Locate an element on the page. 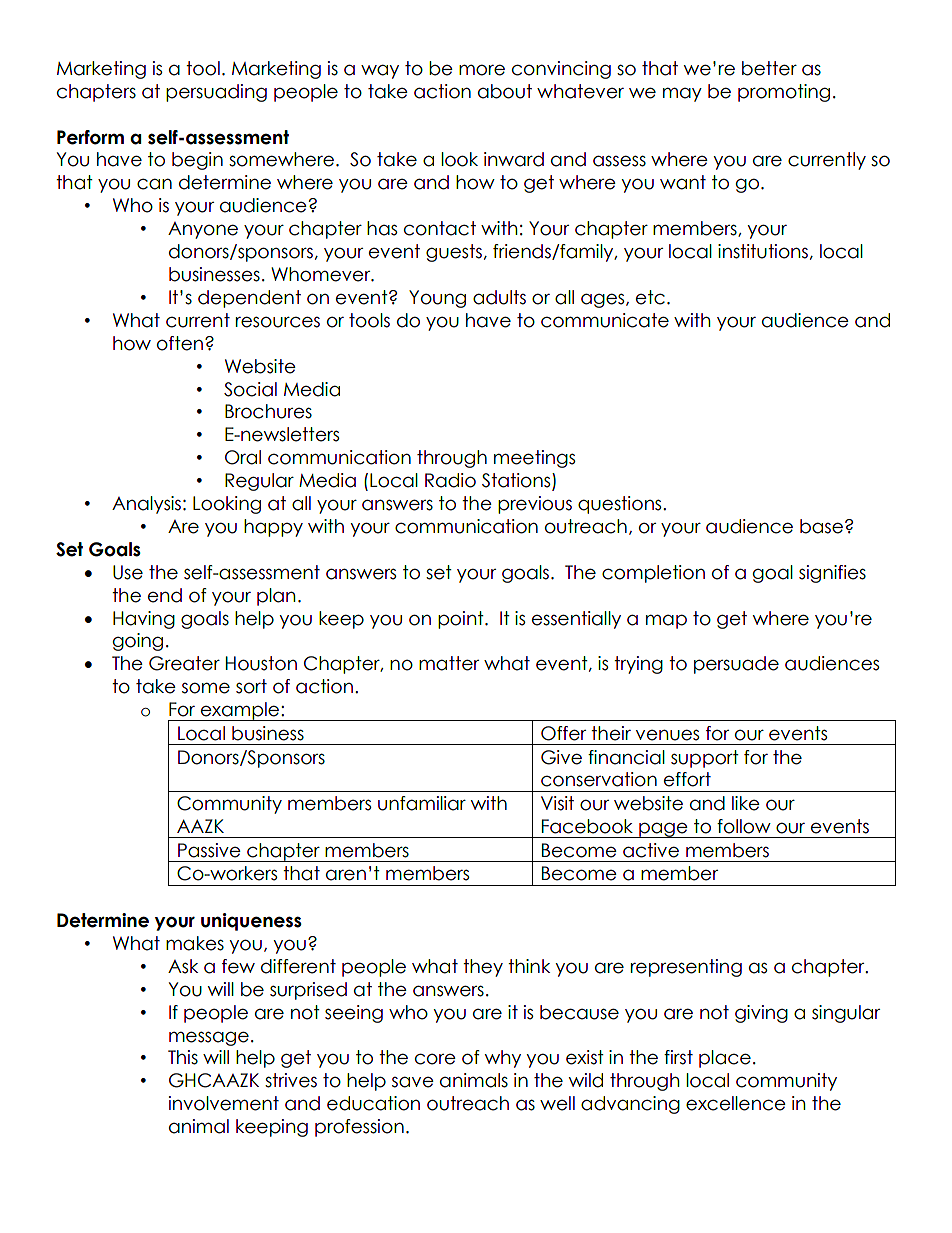  about is located at coordinates (505, 91).
